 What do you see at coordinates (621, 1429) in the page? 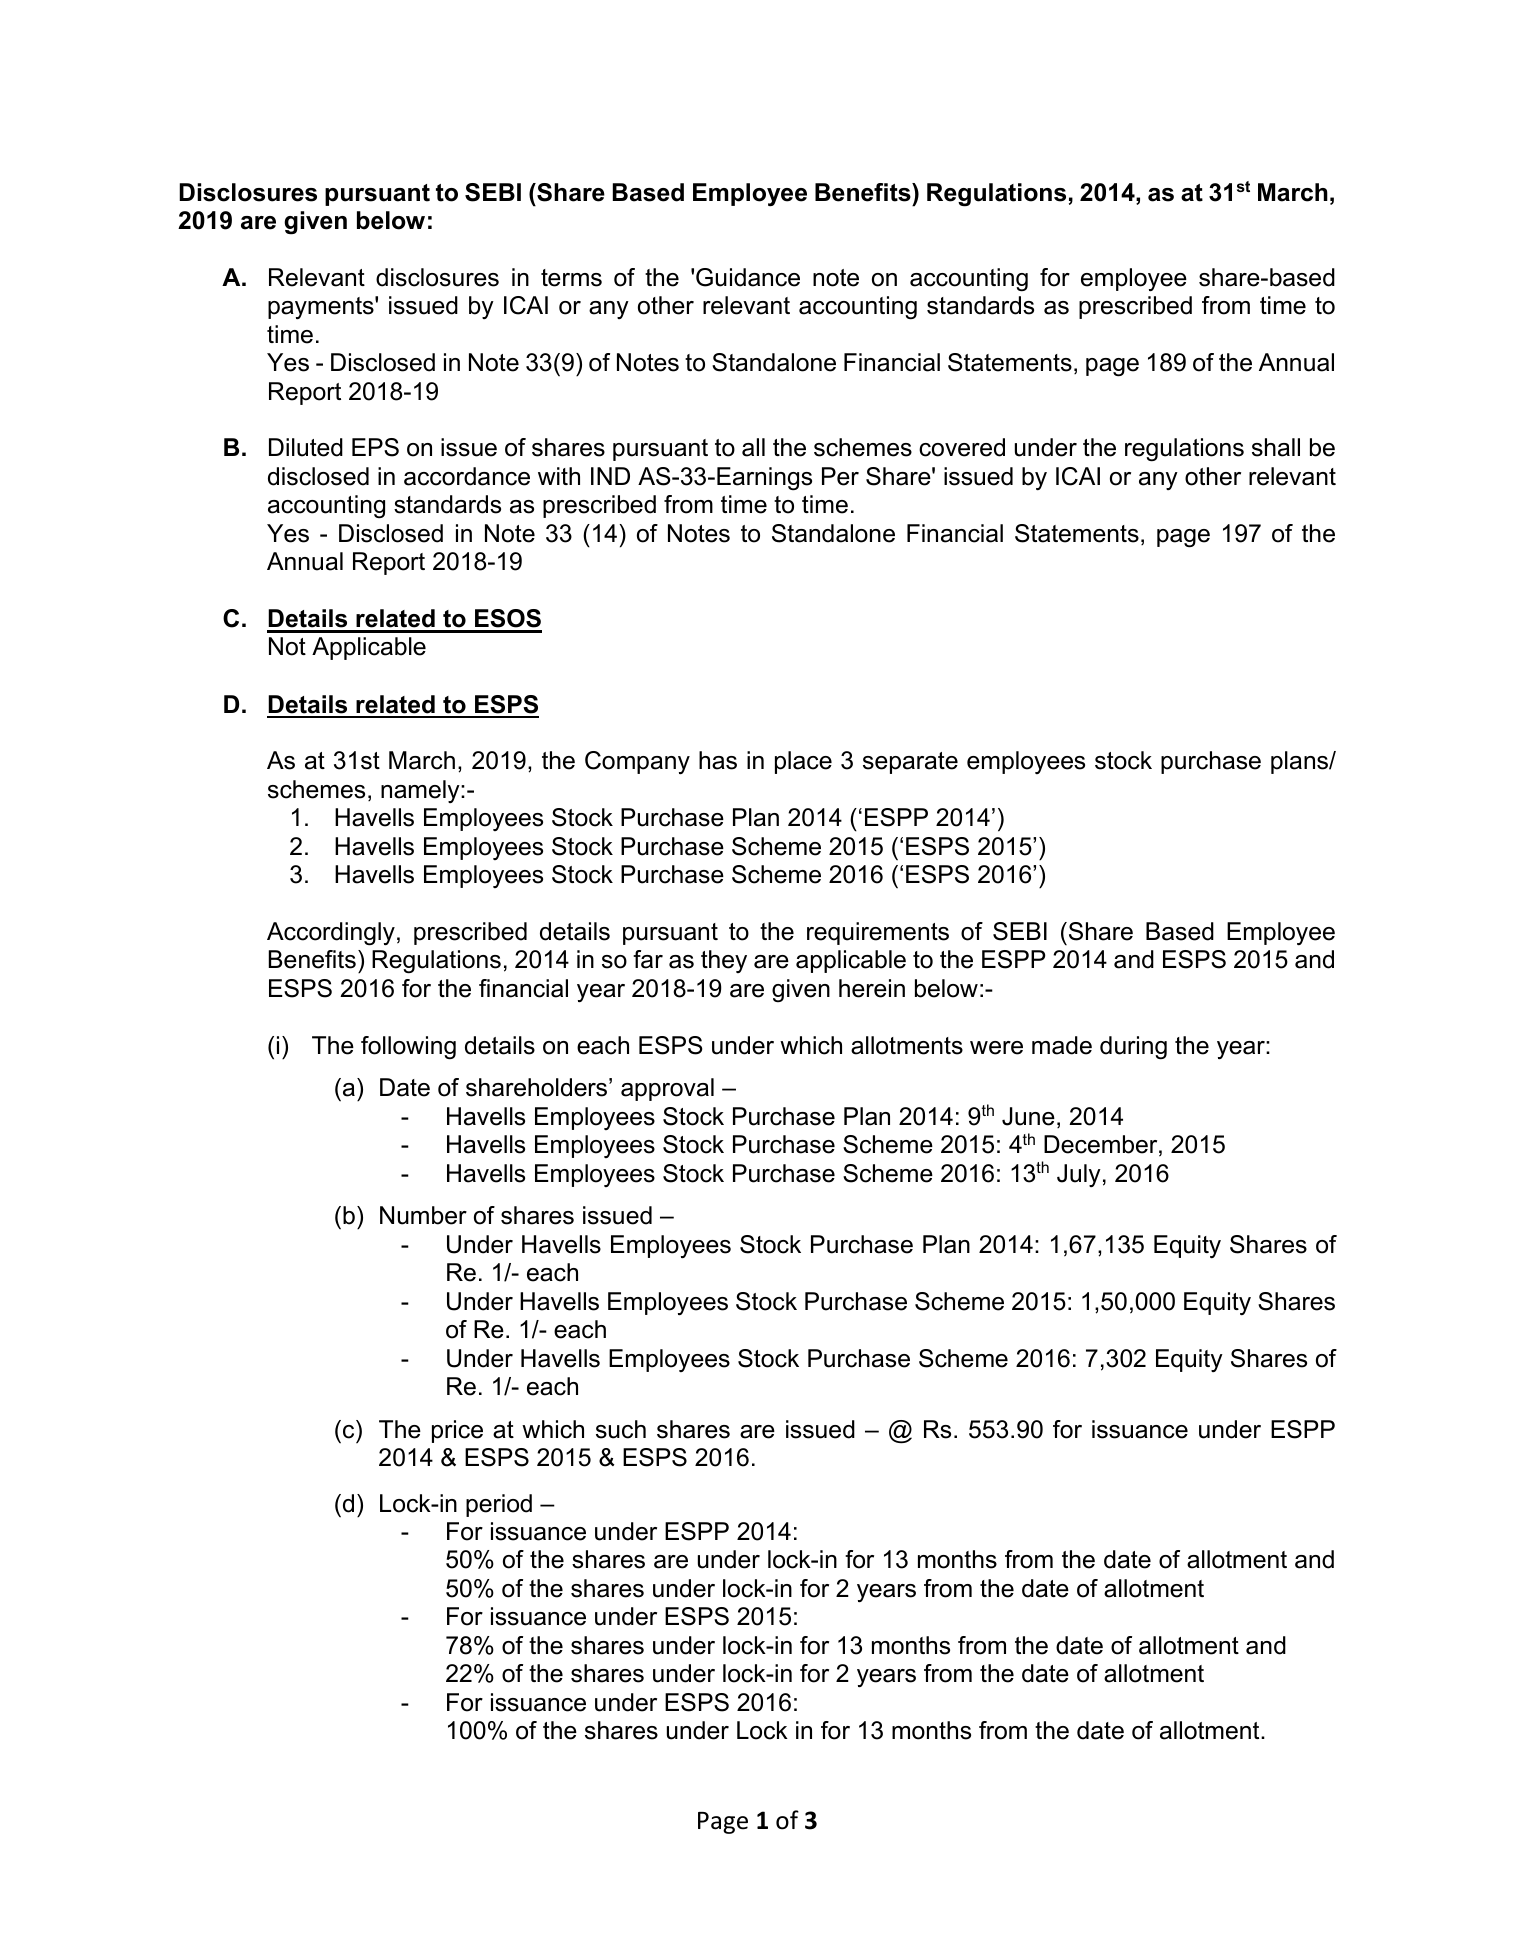
I see `such` at bounding box center [621, 1429].
